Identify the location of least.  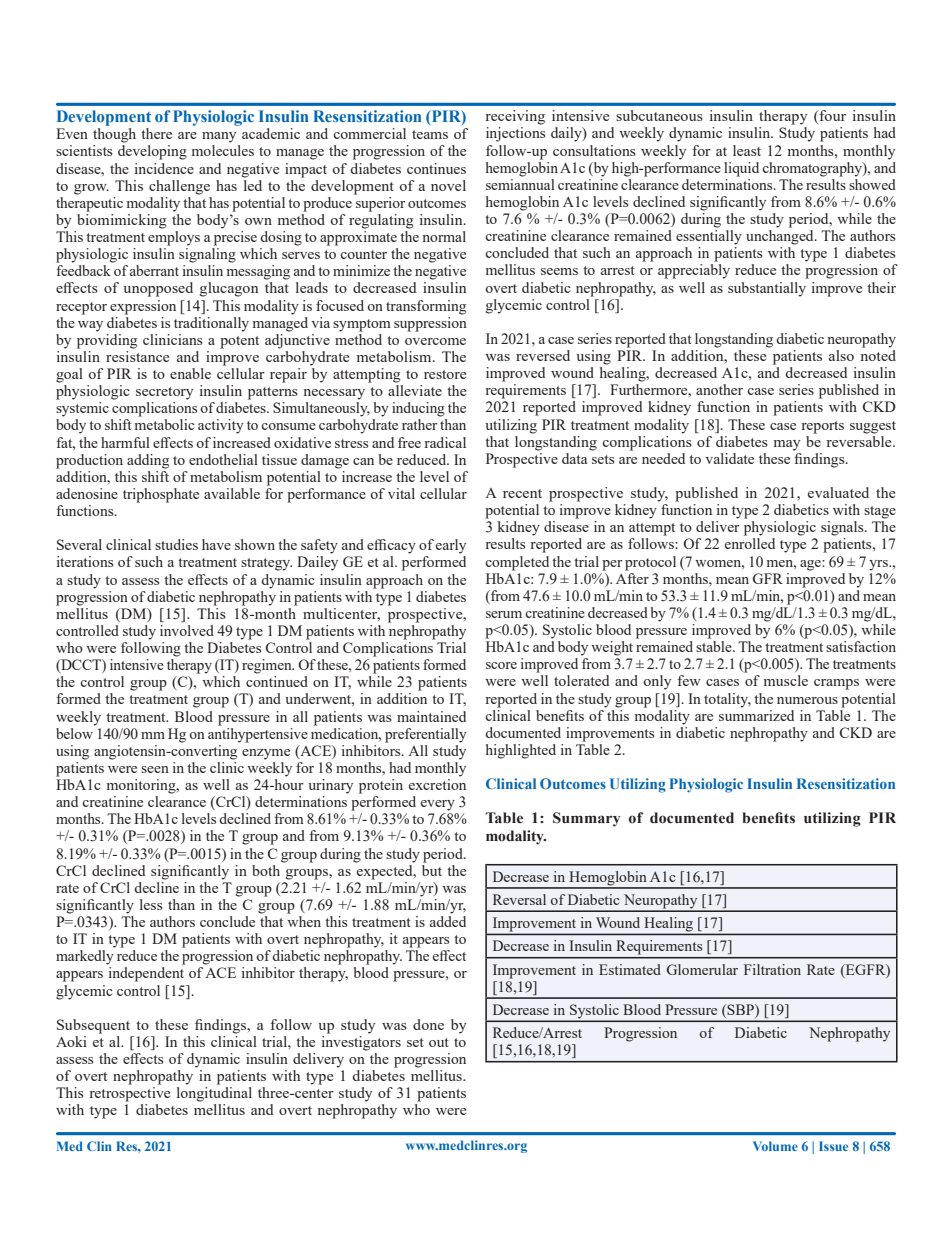
(747, 150).
